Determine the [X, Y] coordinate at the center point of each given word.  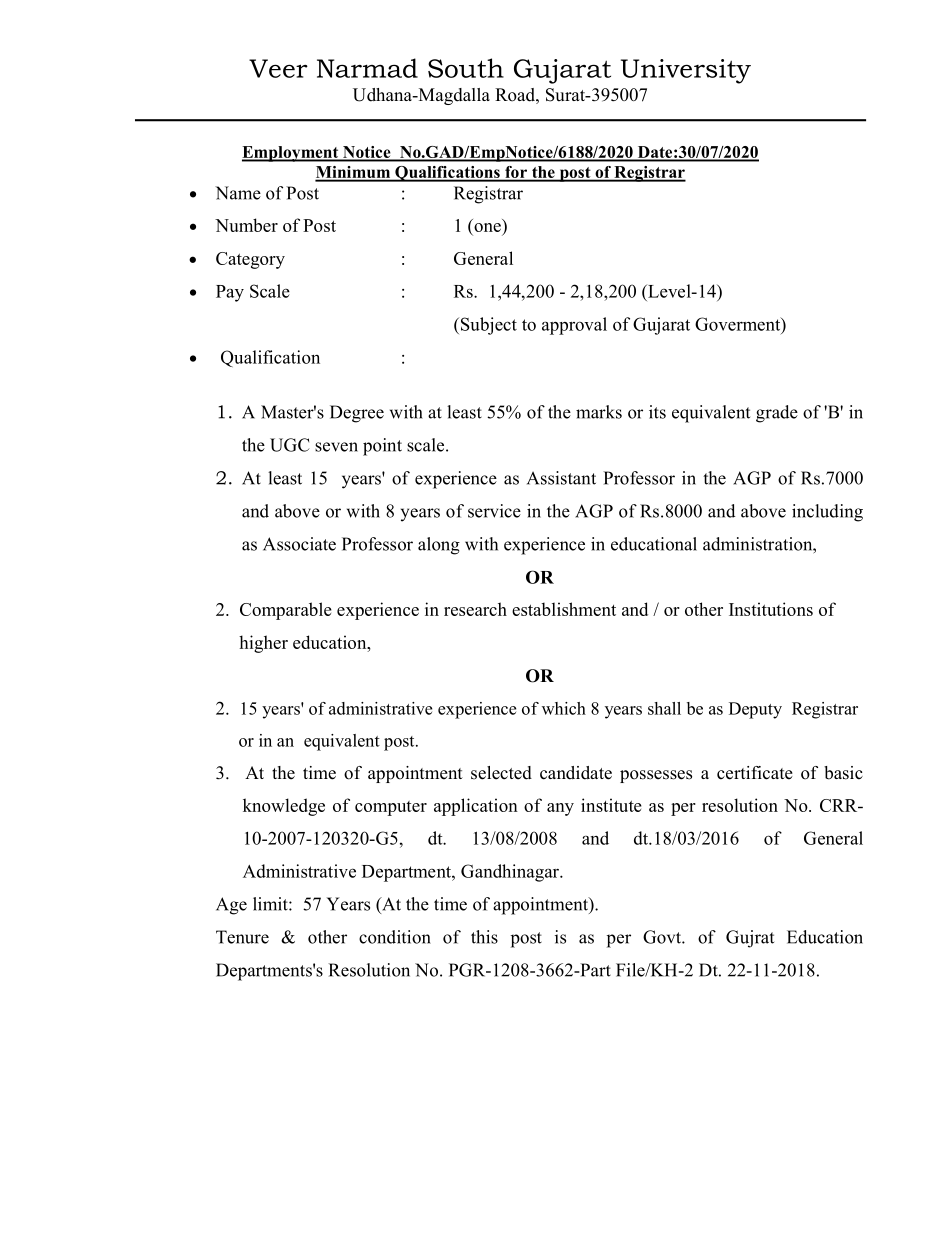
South [466, 68]
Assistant [561, 478]
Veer [278, 68]
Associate [299, 544]
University [686, 71]
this [484, 937]
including [827, 513]
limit [271, 904]
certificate [755, 773]
